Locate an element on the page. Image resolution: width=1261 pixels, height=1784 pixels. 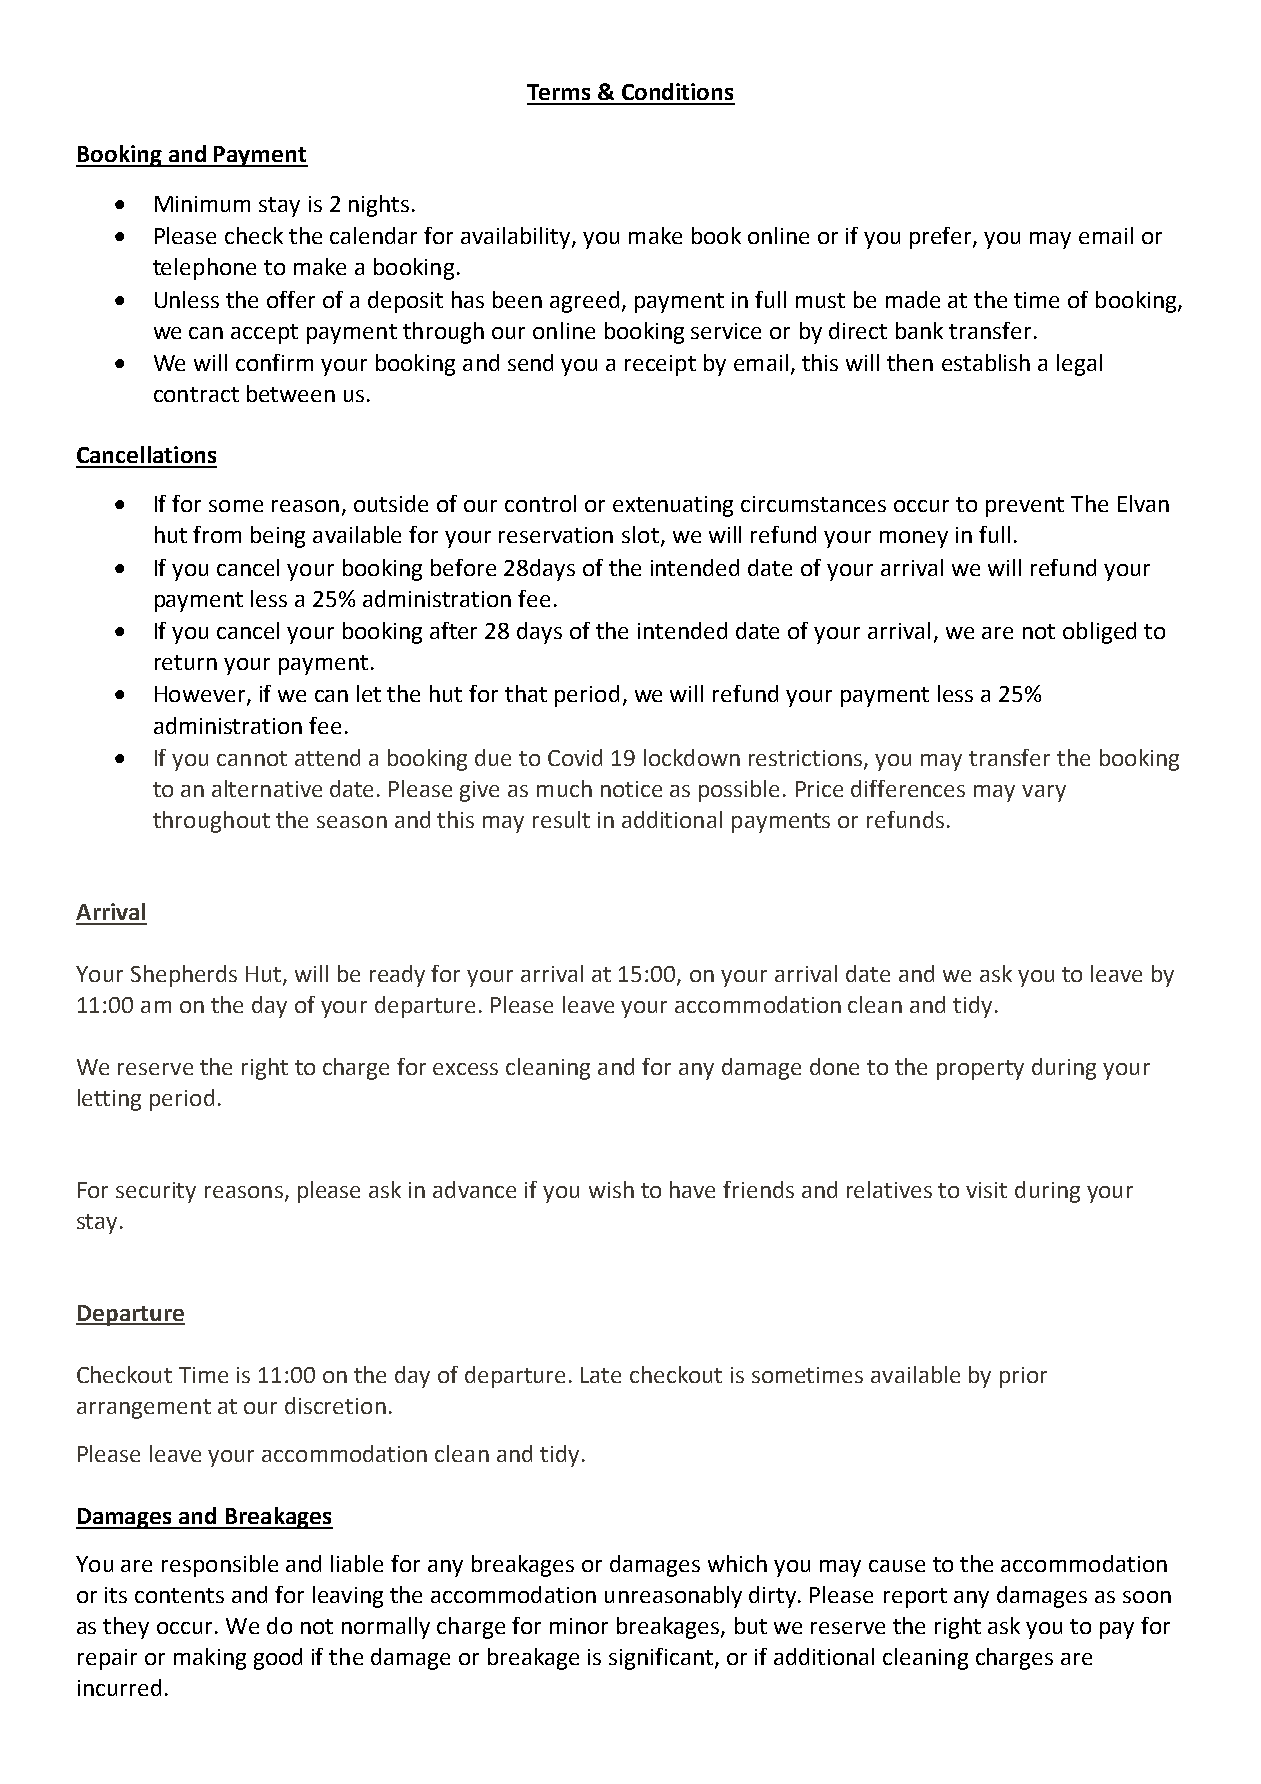
property is located at coordinates (980, 1070).
